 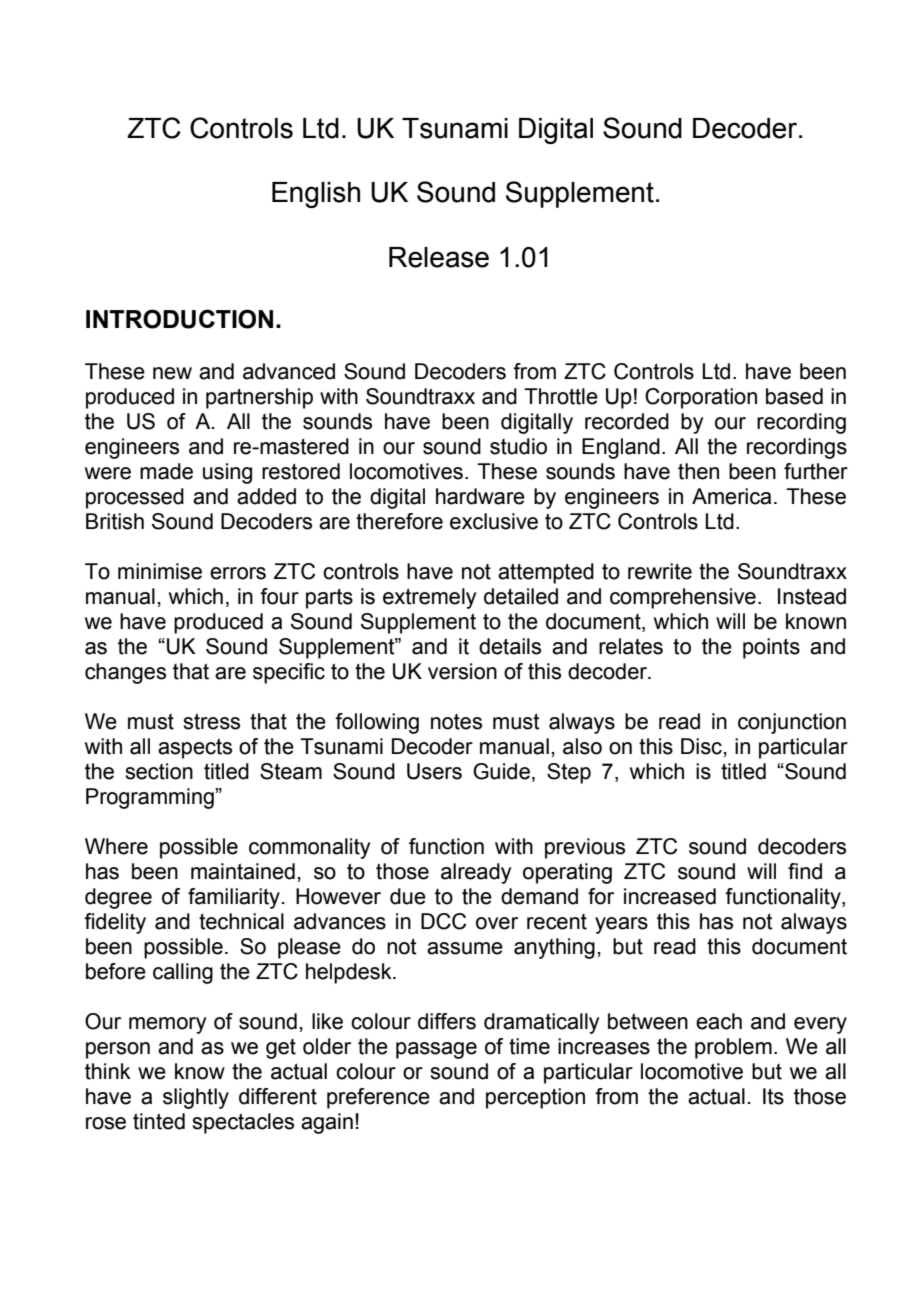 I want to click on version, so click(x=462, y=671).
